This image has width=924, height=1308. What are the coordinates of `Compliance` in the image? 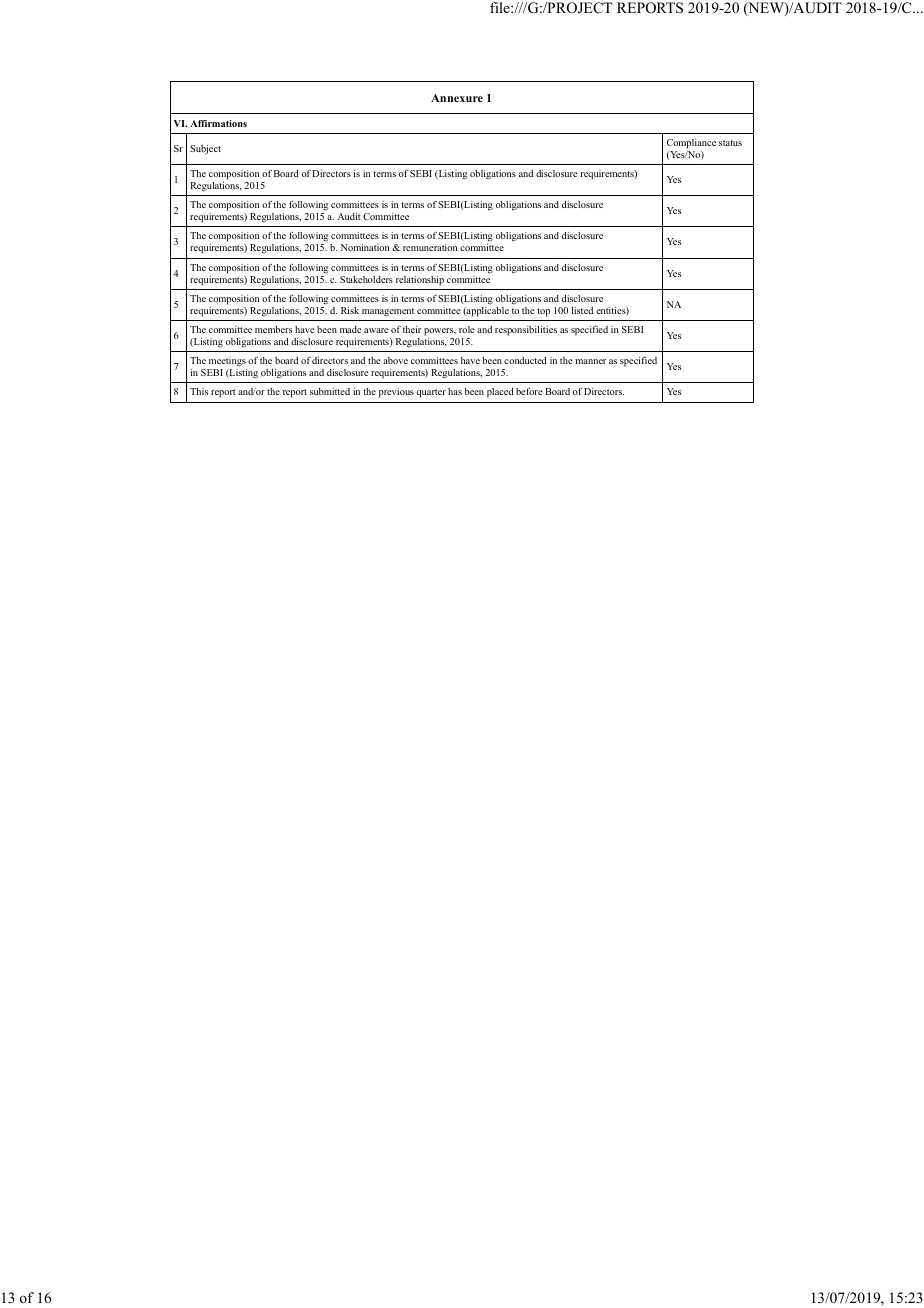 It's located at (691, 144).
